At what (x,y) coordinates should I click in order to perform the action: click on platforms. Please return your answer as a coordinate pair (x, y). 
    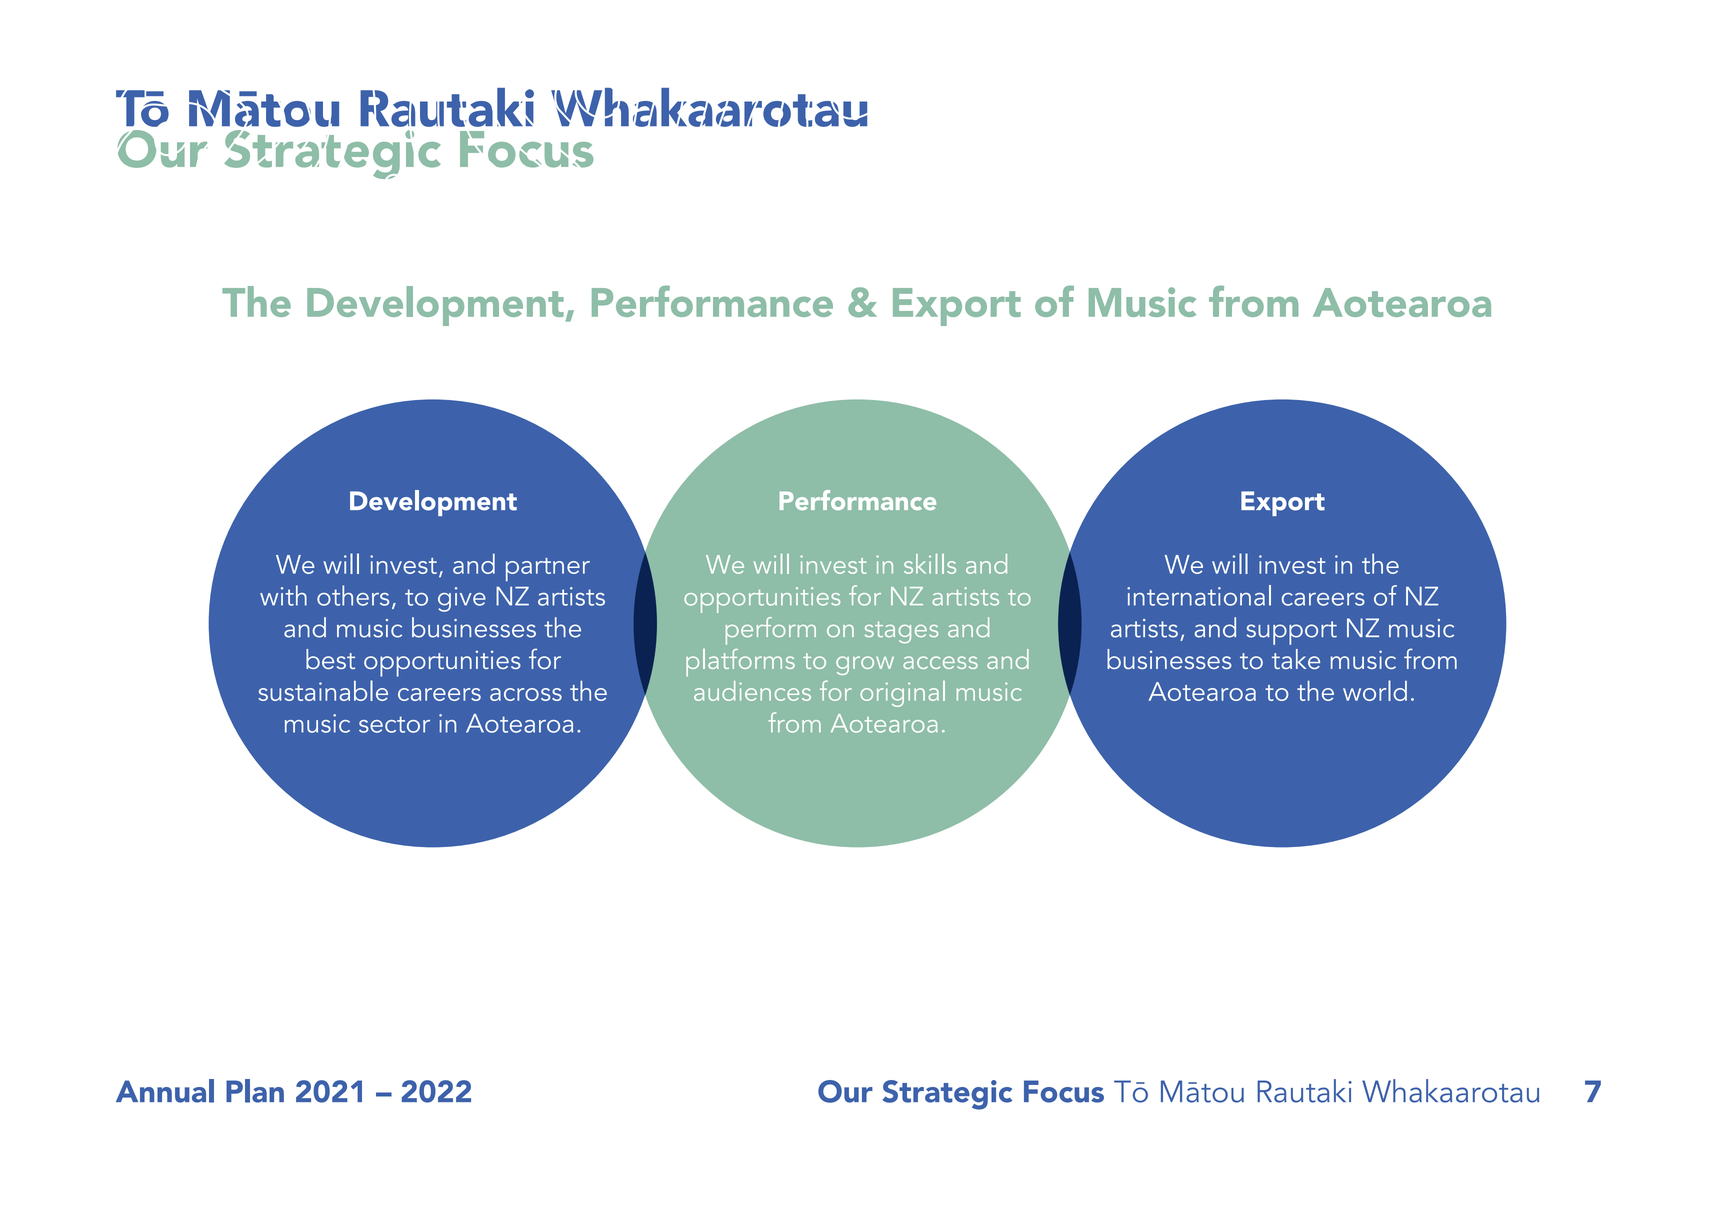
    Looking at the image, I should click on (740, 663).
